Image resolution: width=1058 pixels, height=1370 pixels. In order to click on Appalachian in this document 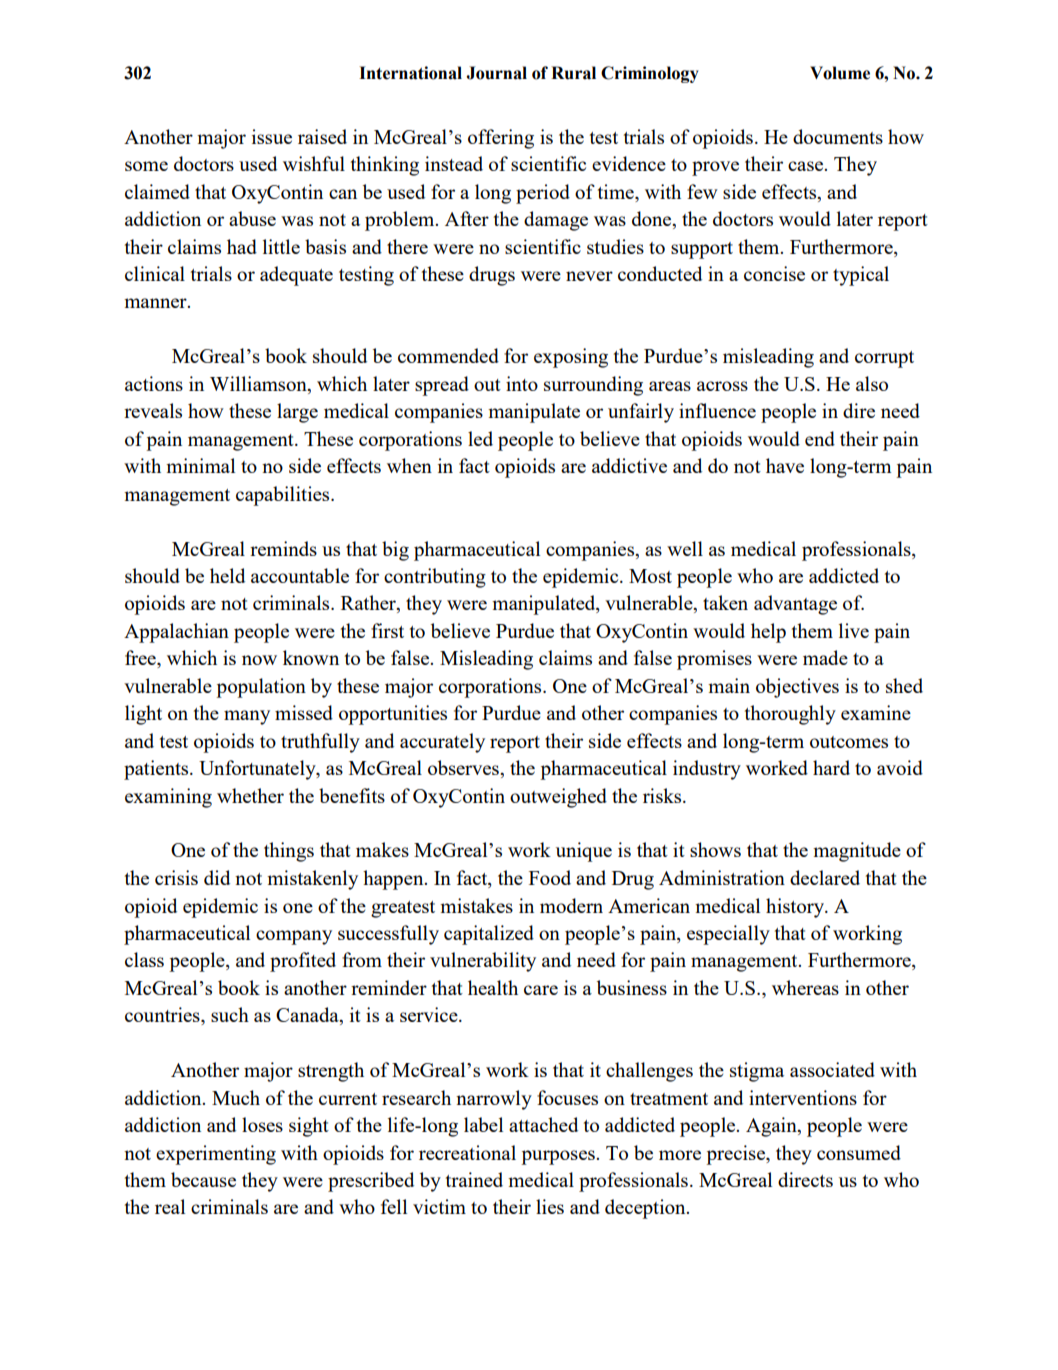, I will do `click(176, 633)`.
